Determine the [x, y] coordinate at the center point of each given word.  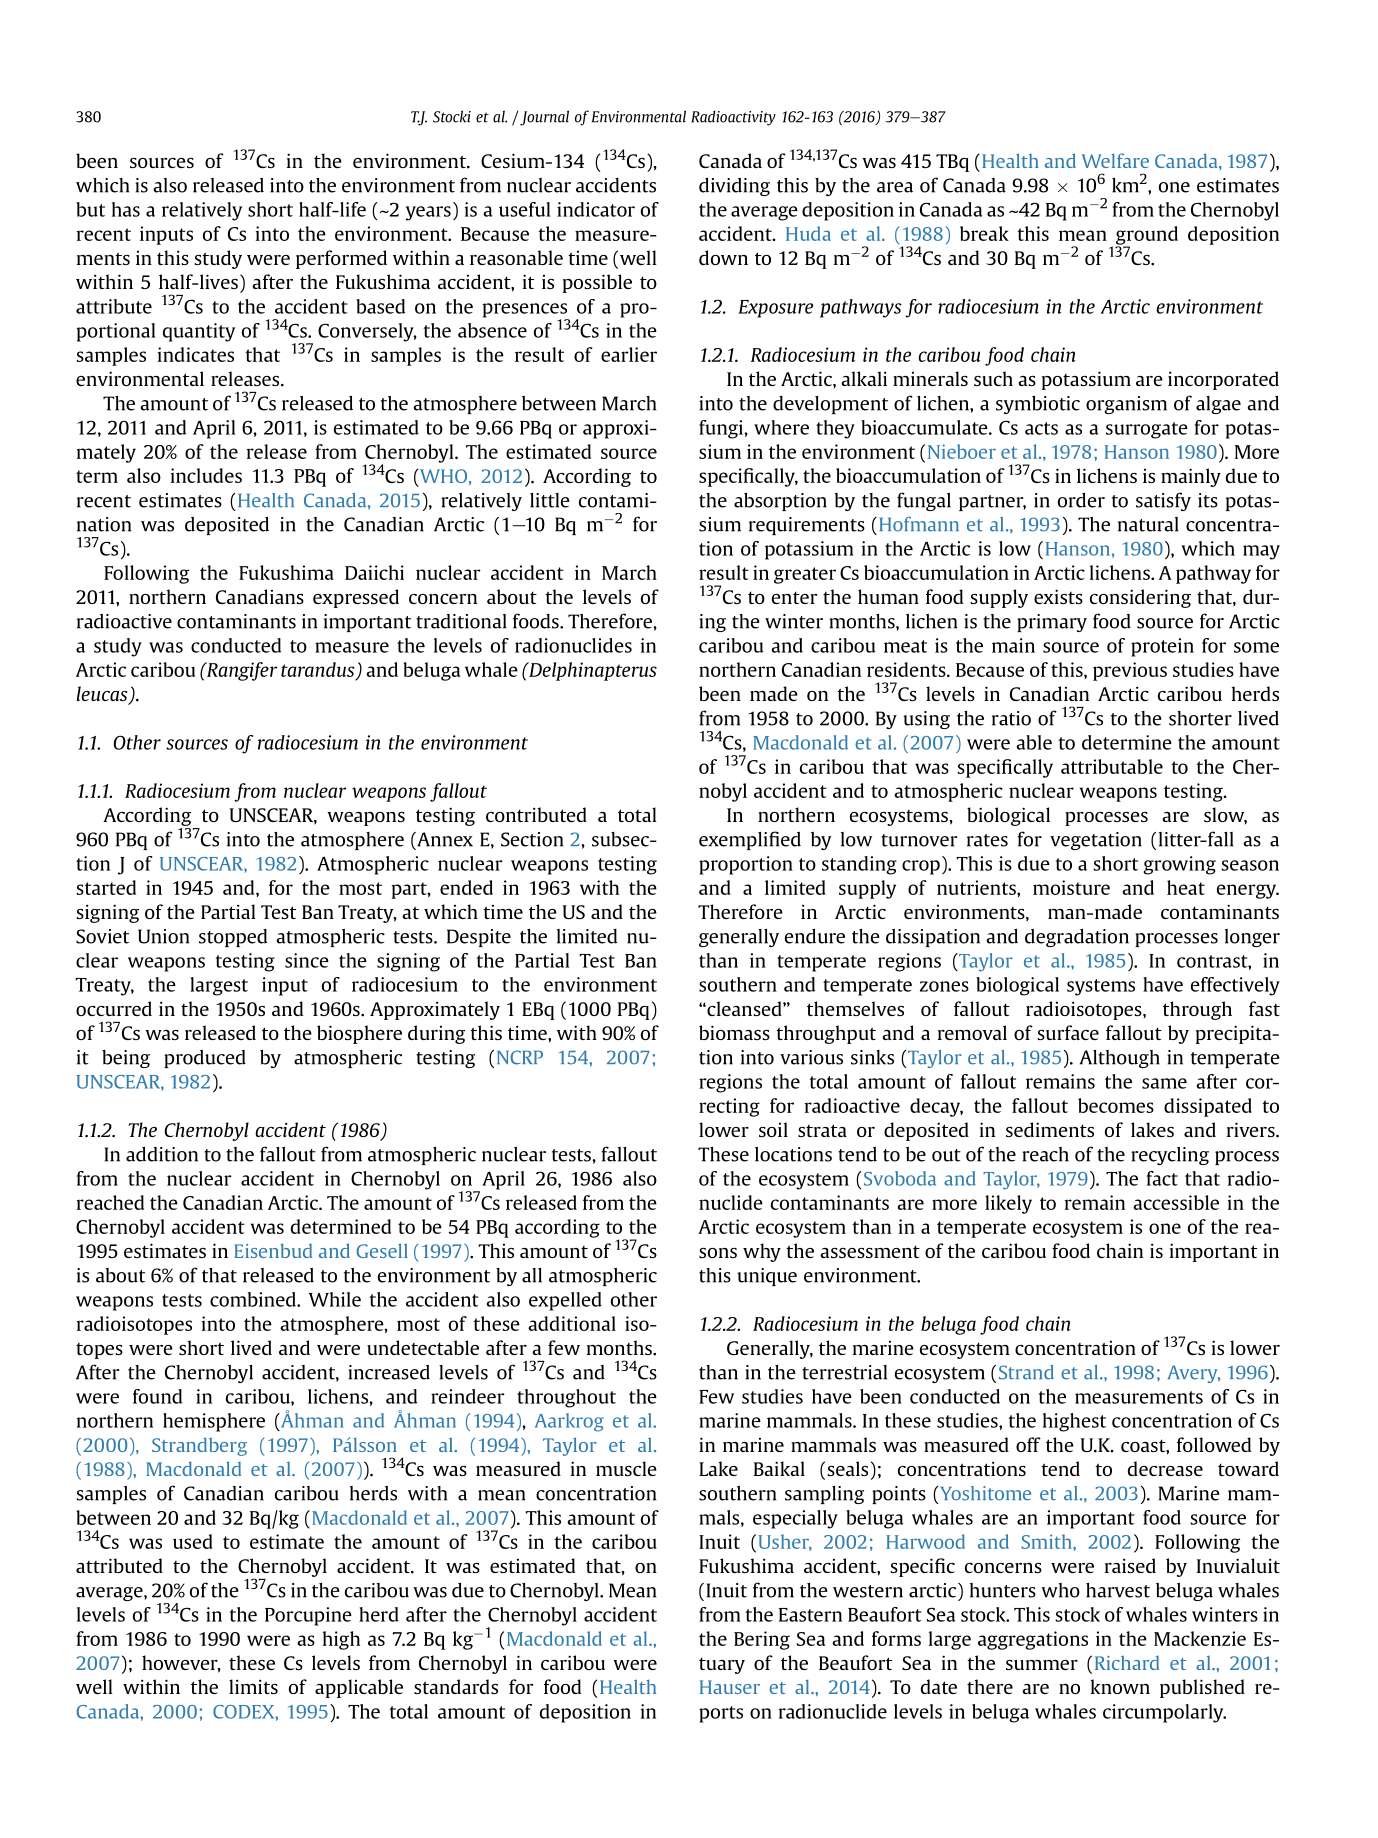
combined [254, 1299]
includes [206, 475]
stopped [233, 938]
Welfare [1115, 160]
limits [253, 1686]
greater [805, 575]
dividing [734, 187]
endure [815, 936]
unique [767, 1277]
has [126, 209]
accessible [1176, 1202]
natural [1148, 524]
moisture [1071, 887]
